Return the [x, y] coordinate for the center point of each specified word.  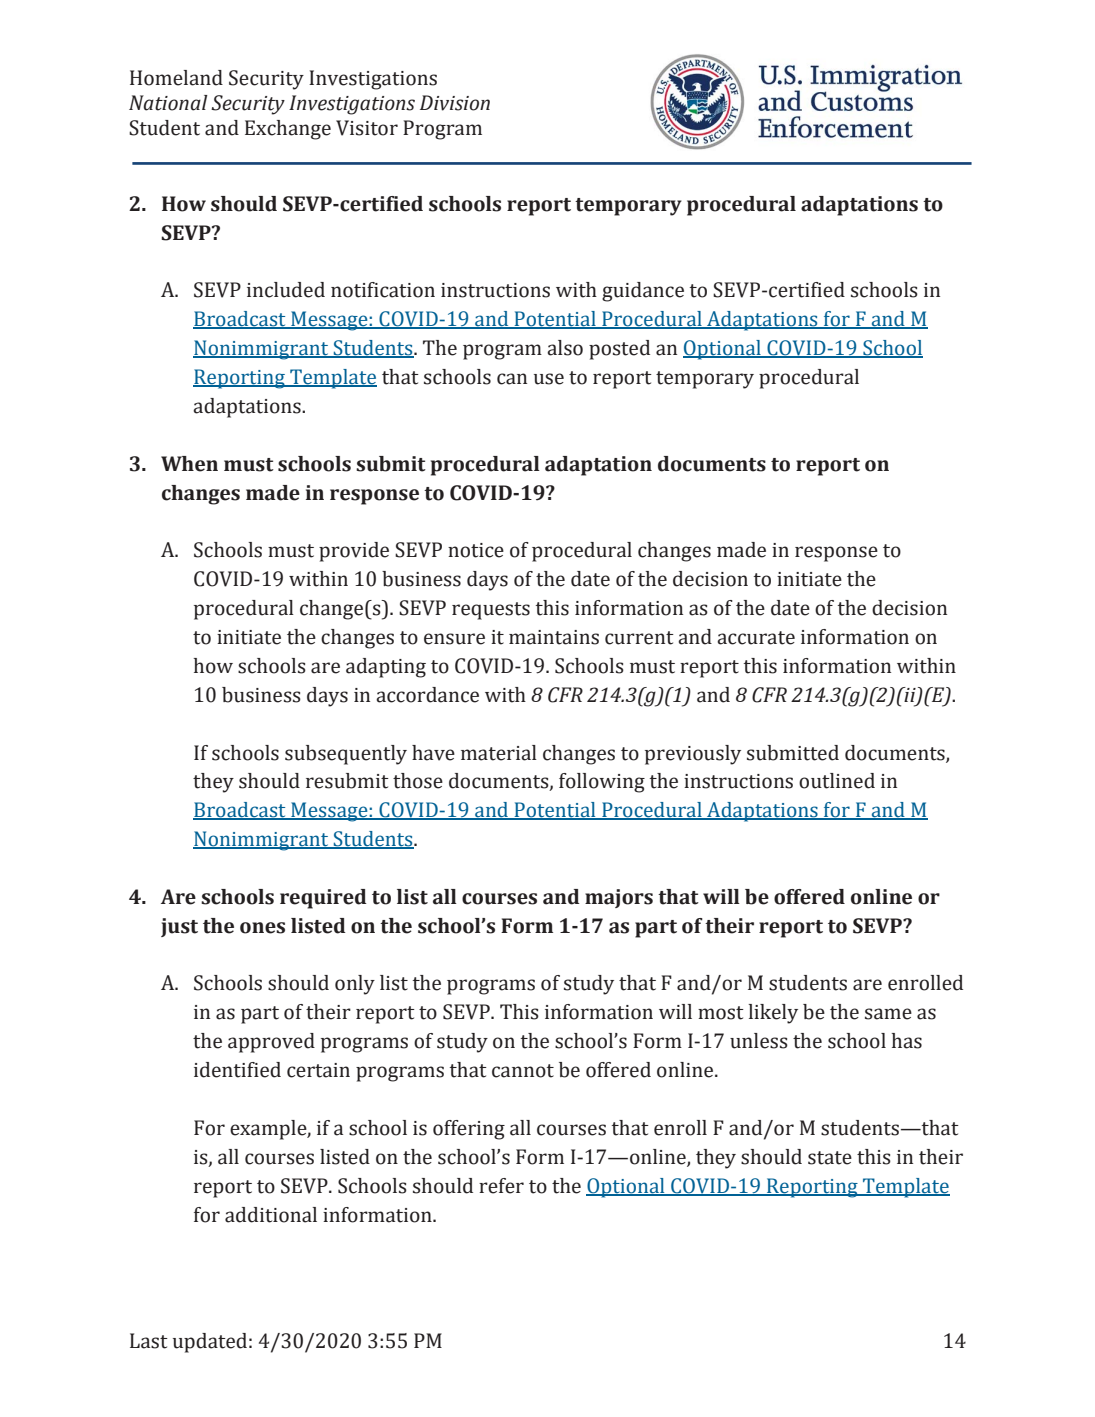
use [549, 379]
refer [501, 1186]
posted [619, 350]
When [189, 464]
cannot [523, 1071]
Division [455, 103]
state [830, 1158]
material [499, 753]
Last [149, 1341]
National [168, 103]
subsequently [346, 755]
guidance [643, 292]
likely [773, 1014]
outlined [837, 781]
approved [271, 1043]
